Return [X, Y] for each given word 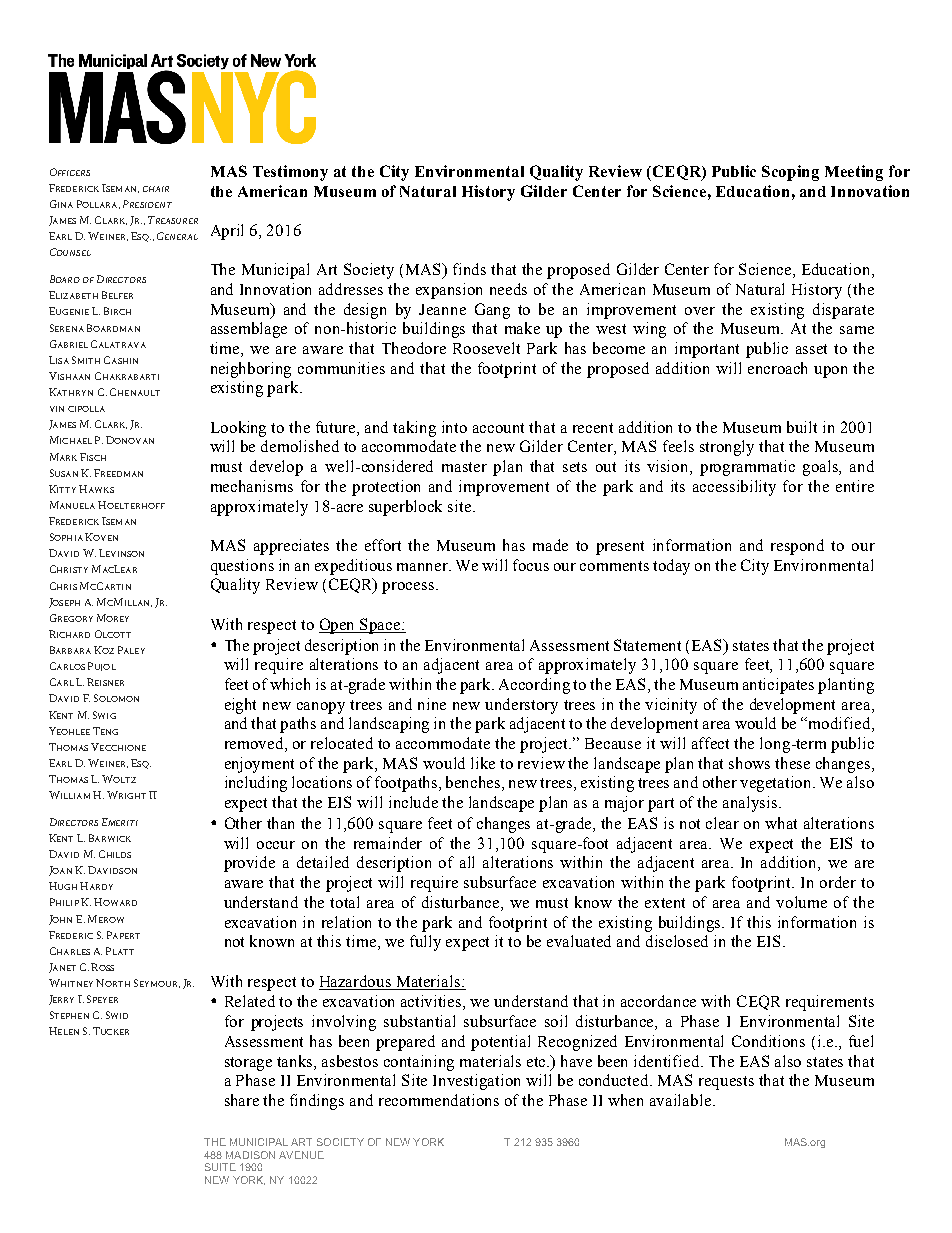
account [498, 428]
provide [249, 864]
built [802, 427]
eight [240, 706]
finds [469, 269]
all [467, 862]
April [227, 232]
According [534, 686]
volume [801, 902]
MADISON [250, 1155]
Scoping [790, 173]
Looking [238, 429]
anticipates [778, 686]
